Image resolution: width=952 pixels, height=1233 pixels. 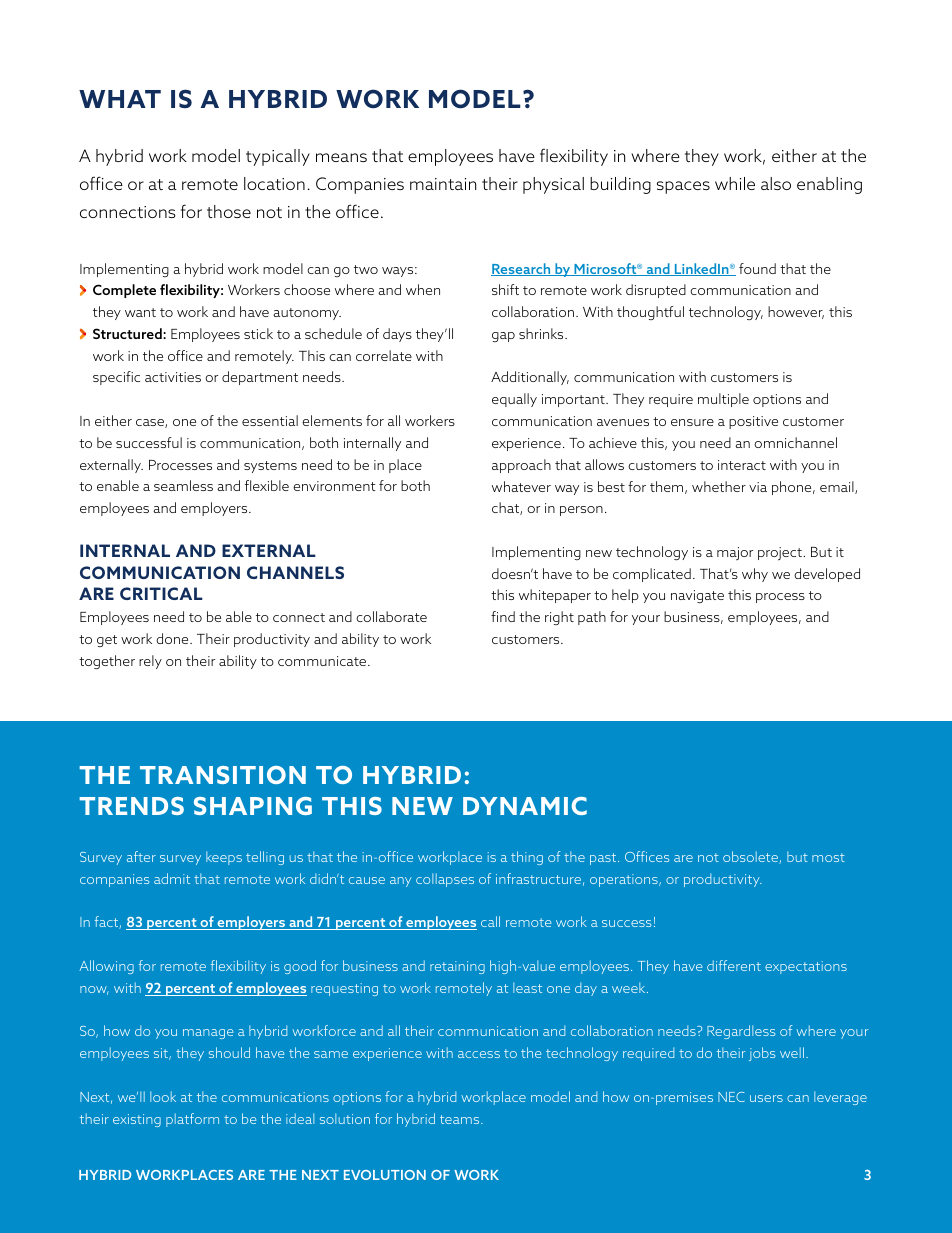 I want to click on users, so click(x=766, y=1098).
